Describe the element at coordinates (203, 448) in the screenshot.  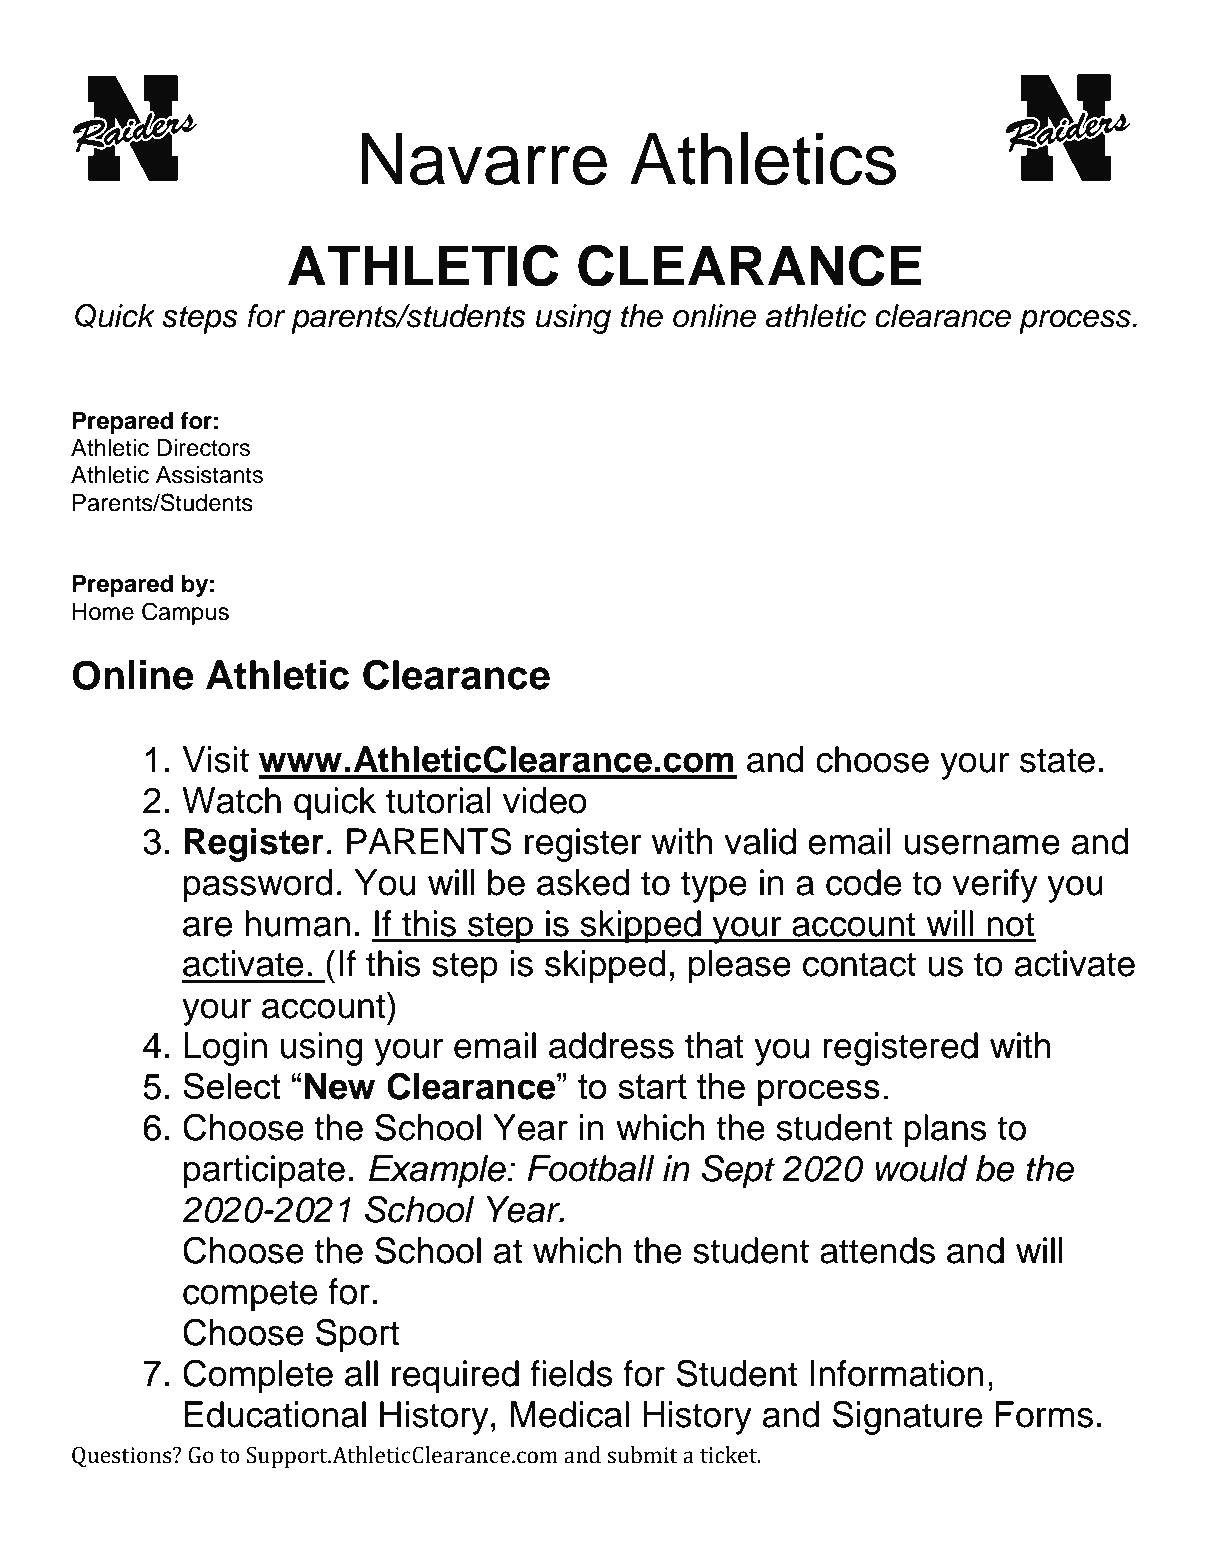
I see `Directors` at that location.
